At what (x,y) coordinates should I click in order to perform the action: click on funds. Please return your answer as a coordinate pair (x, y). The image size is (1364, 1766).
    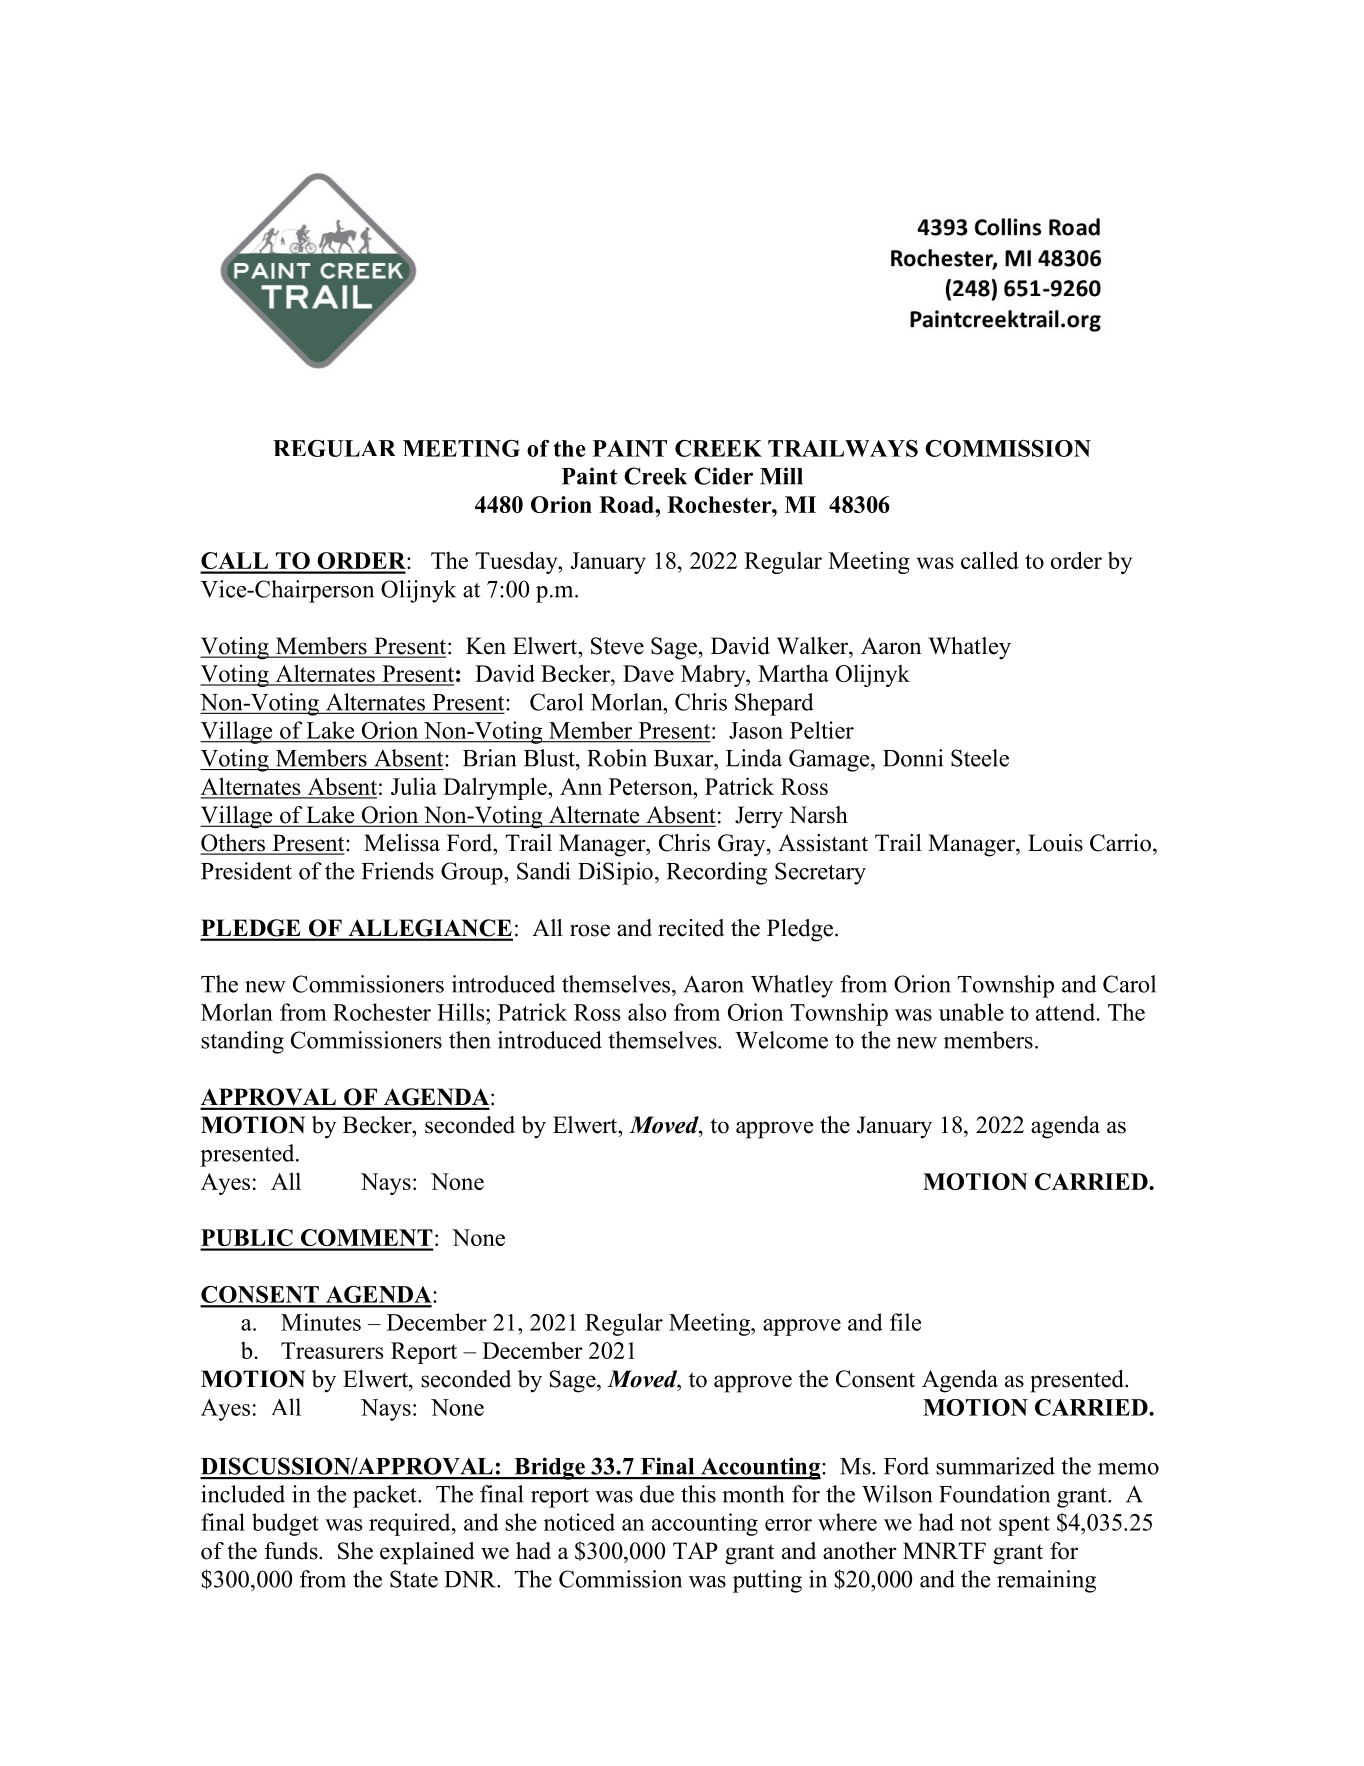
    Looking at the image, I should click on (292, 1551).
